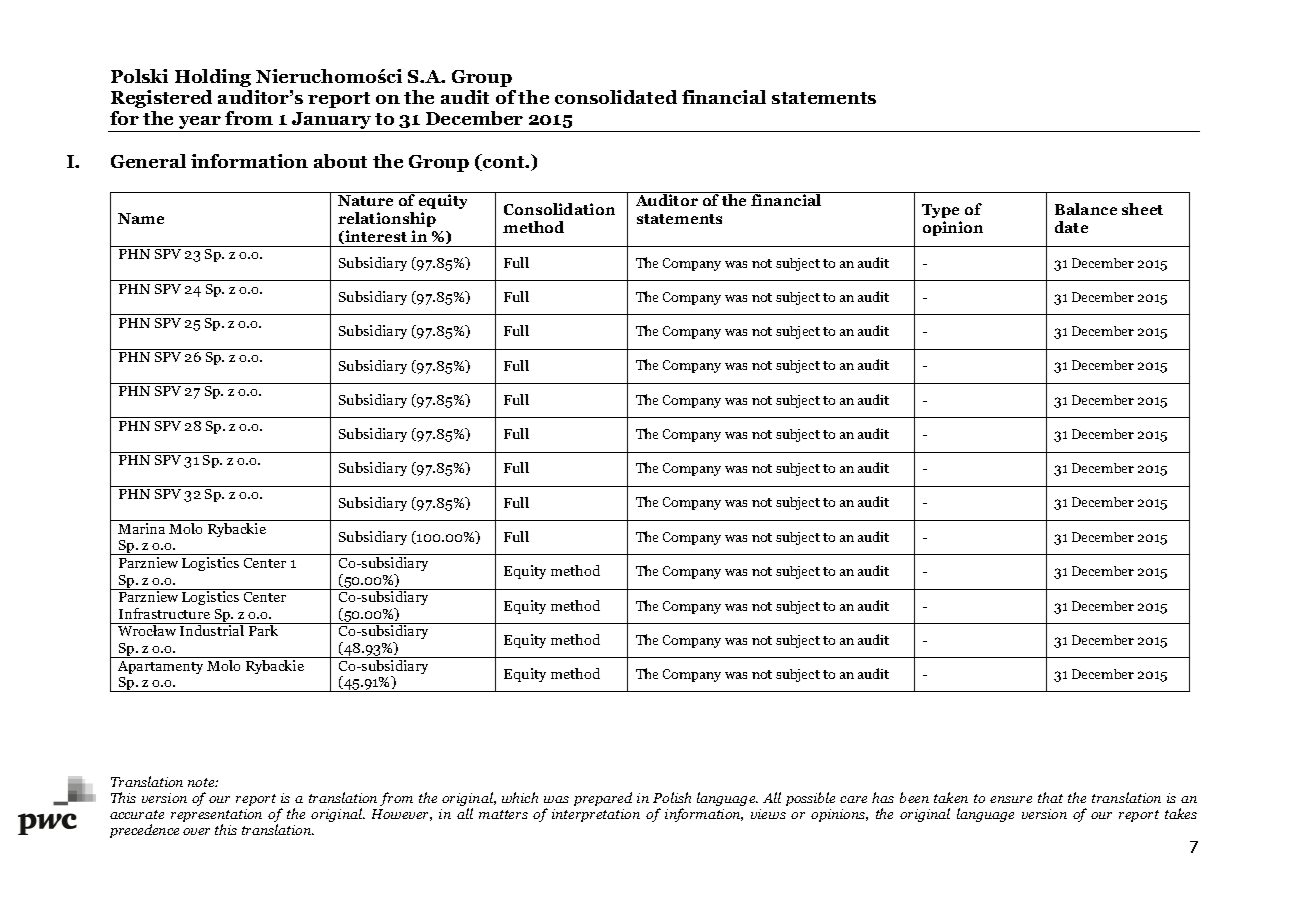 This image has width=1308, height=924. What do you see at coordinates (1050, 797) in the image?
I see `that` at bounding box center [1050, 797].
